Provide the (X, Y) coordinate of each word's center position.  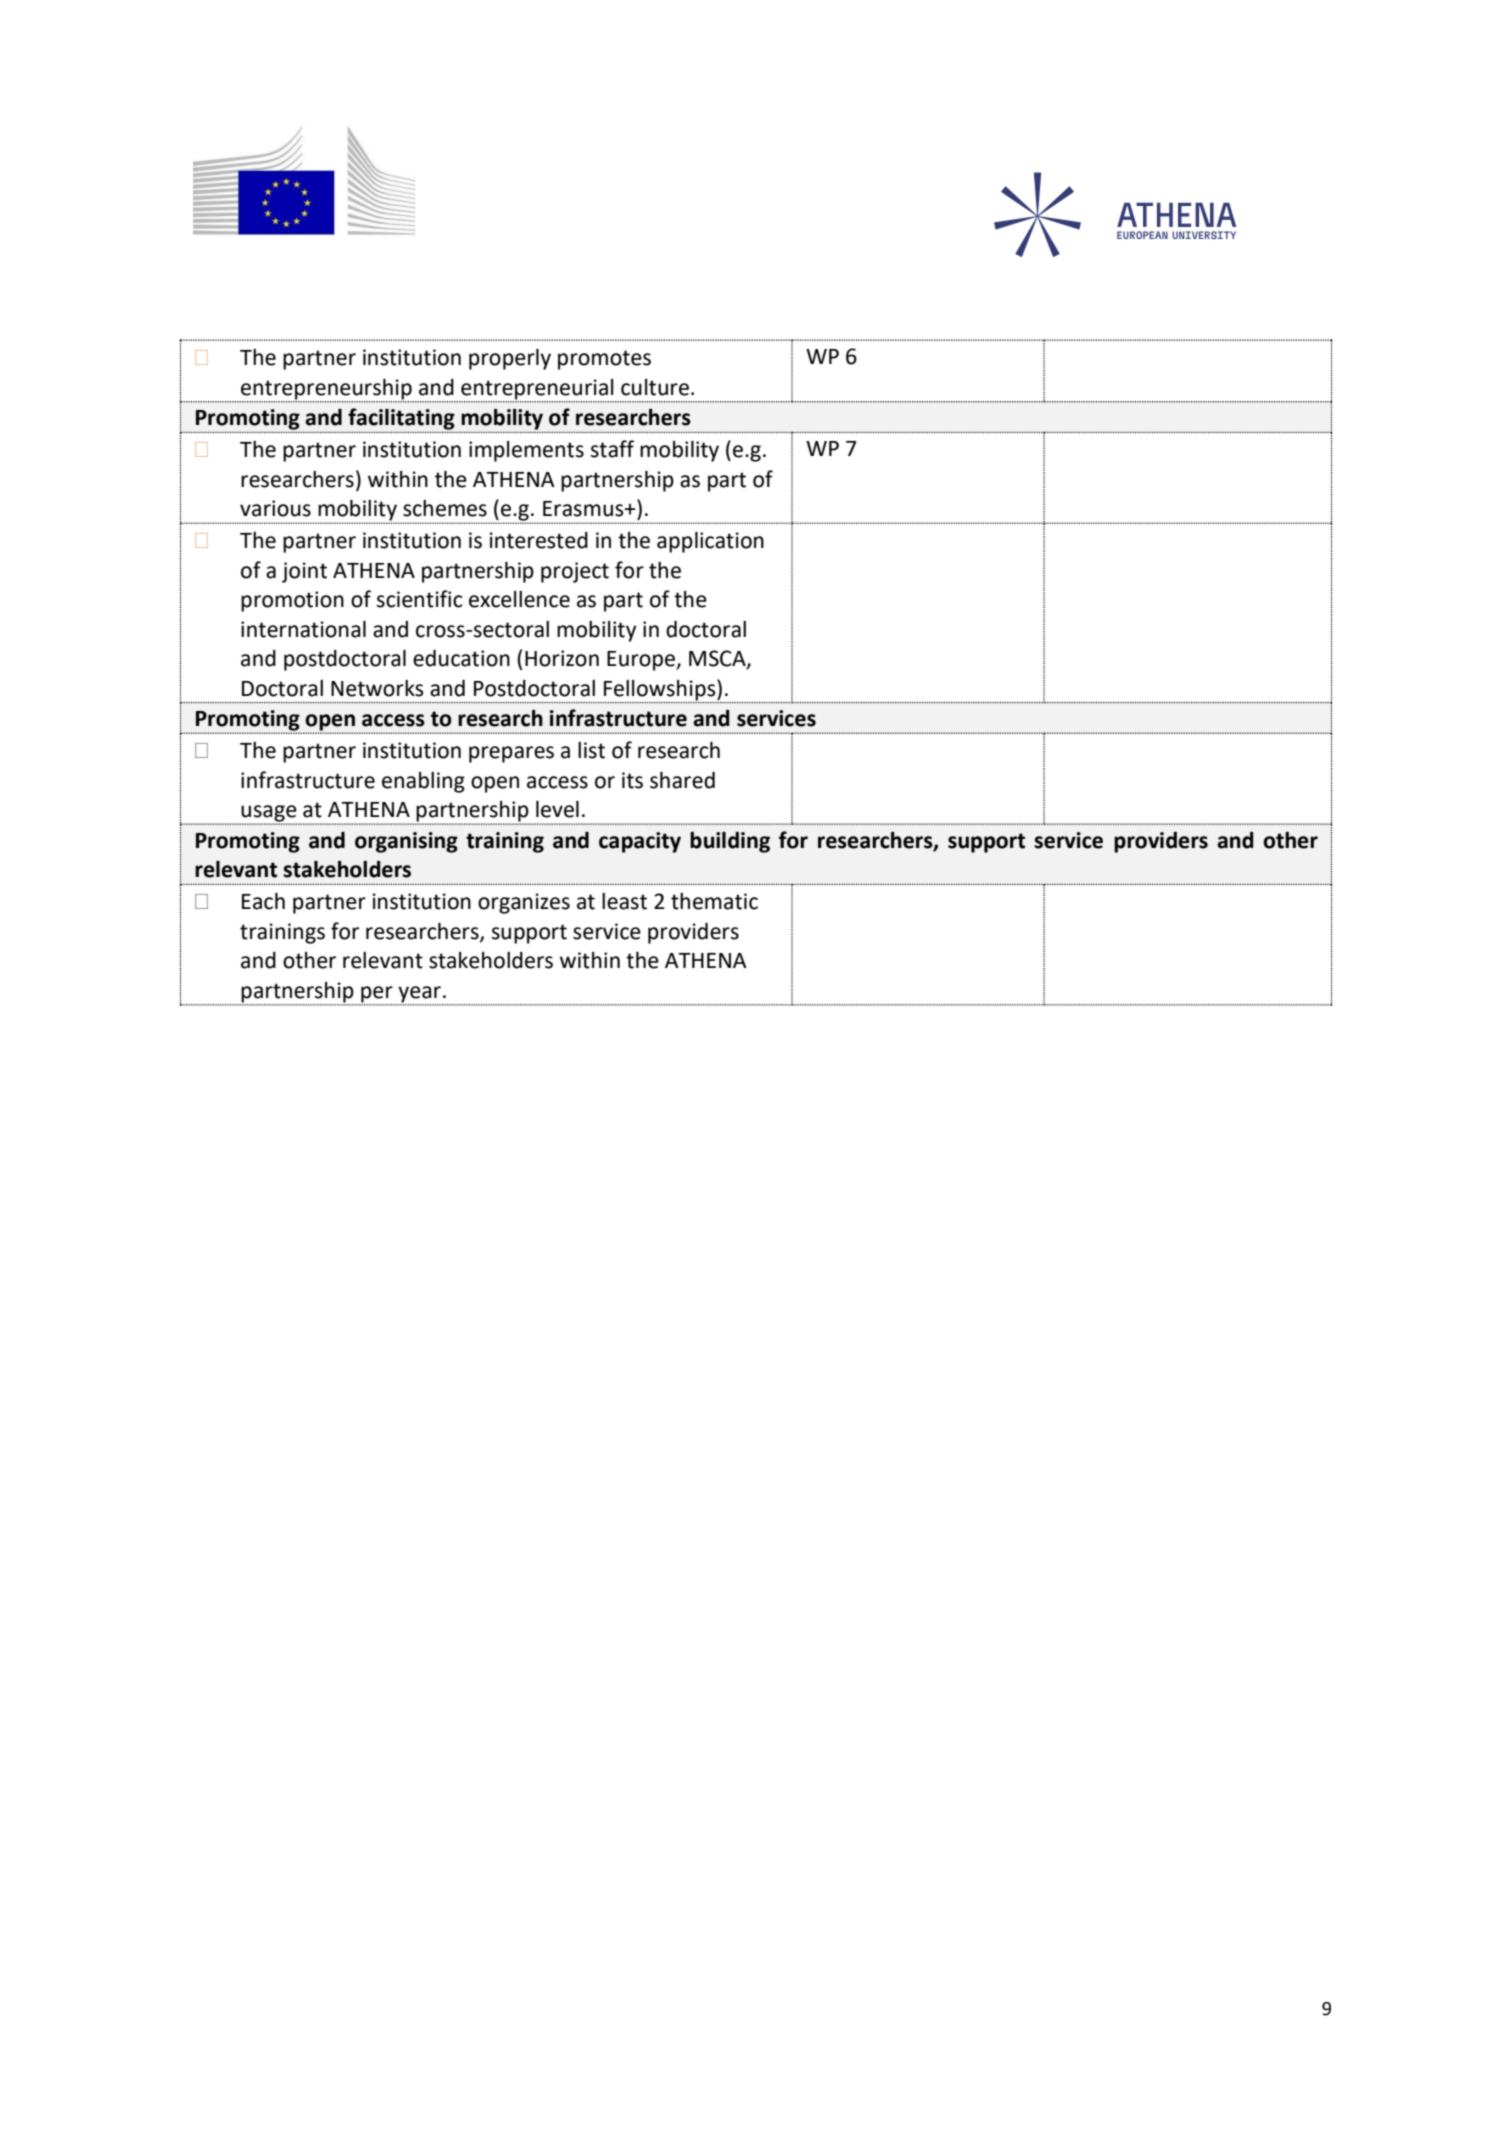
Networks (377, 688)
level (557, 809)
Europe (642, 661)
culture (655, 387)
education (461, 658)
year (419, 995)
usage (269, 814)
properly (510, 359)
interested (539, 540)
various (275, 508)
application (710, 542)
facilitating (401, 419)
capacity (640, 842)
